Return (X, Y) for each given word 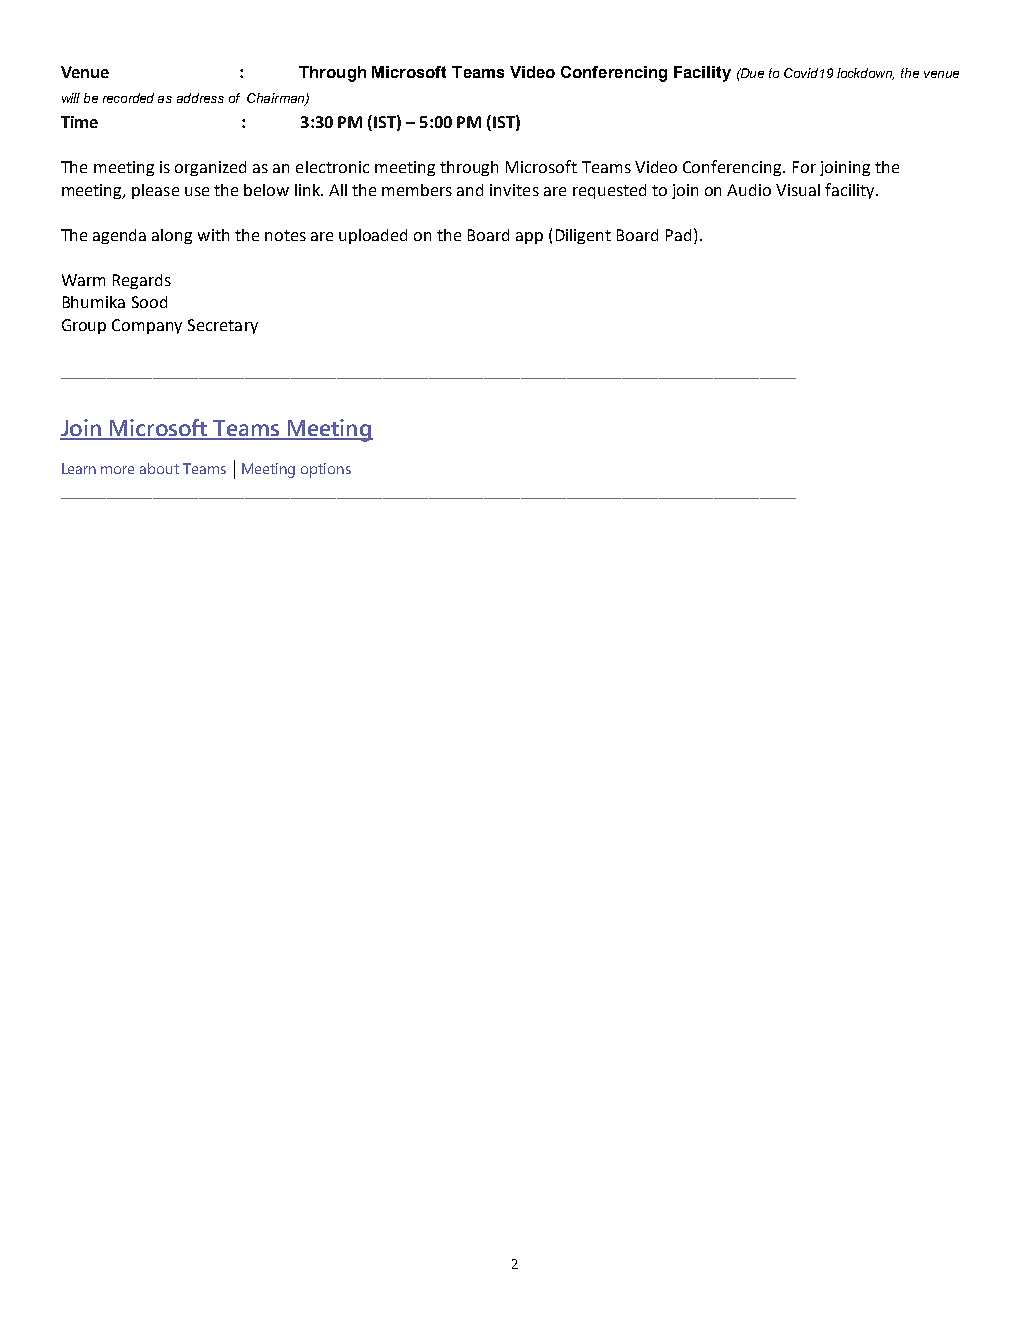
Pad (678, 235)
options (326, 470)
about (159, 468)
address (200, 98)
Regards (142, 281)
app (529, 238)
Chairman (277, 99)
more (117, 470)
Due (751, 73)
